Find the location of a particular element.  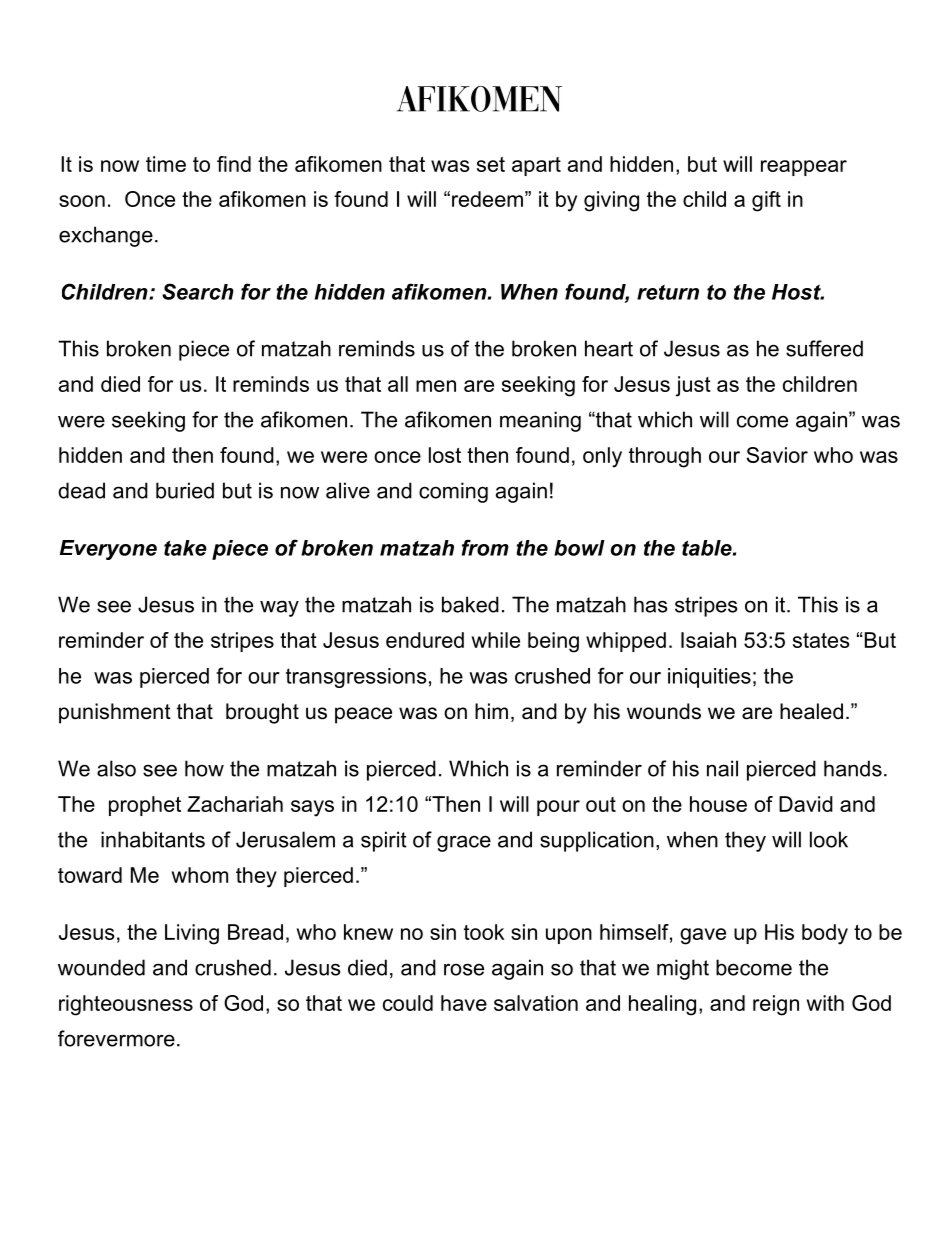

time is located at coordinates (166, 164).
